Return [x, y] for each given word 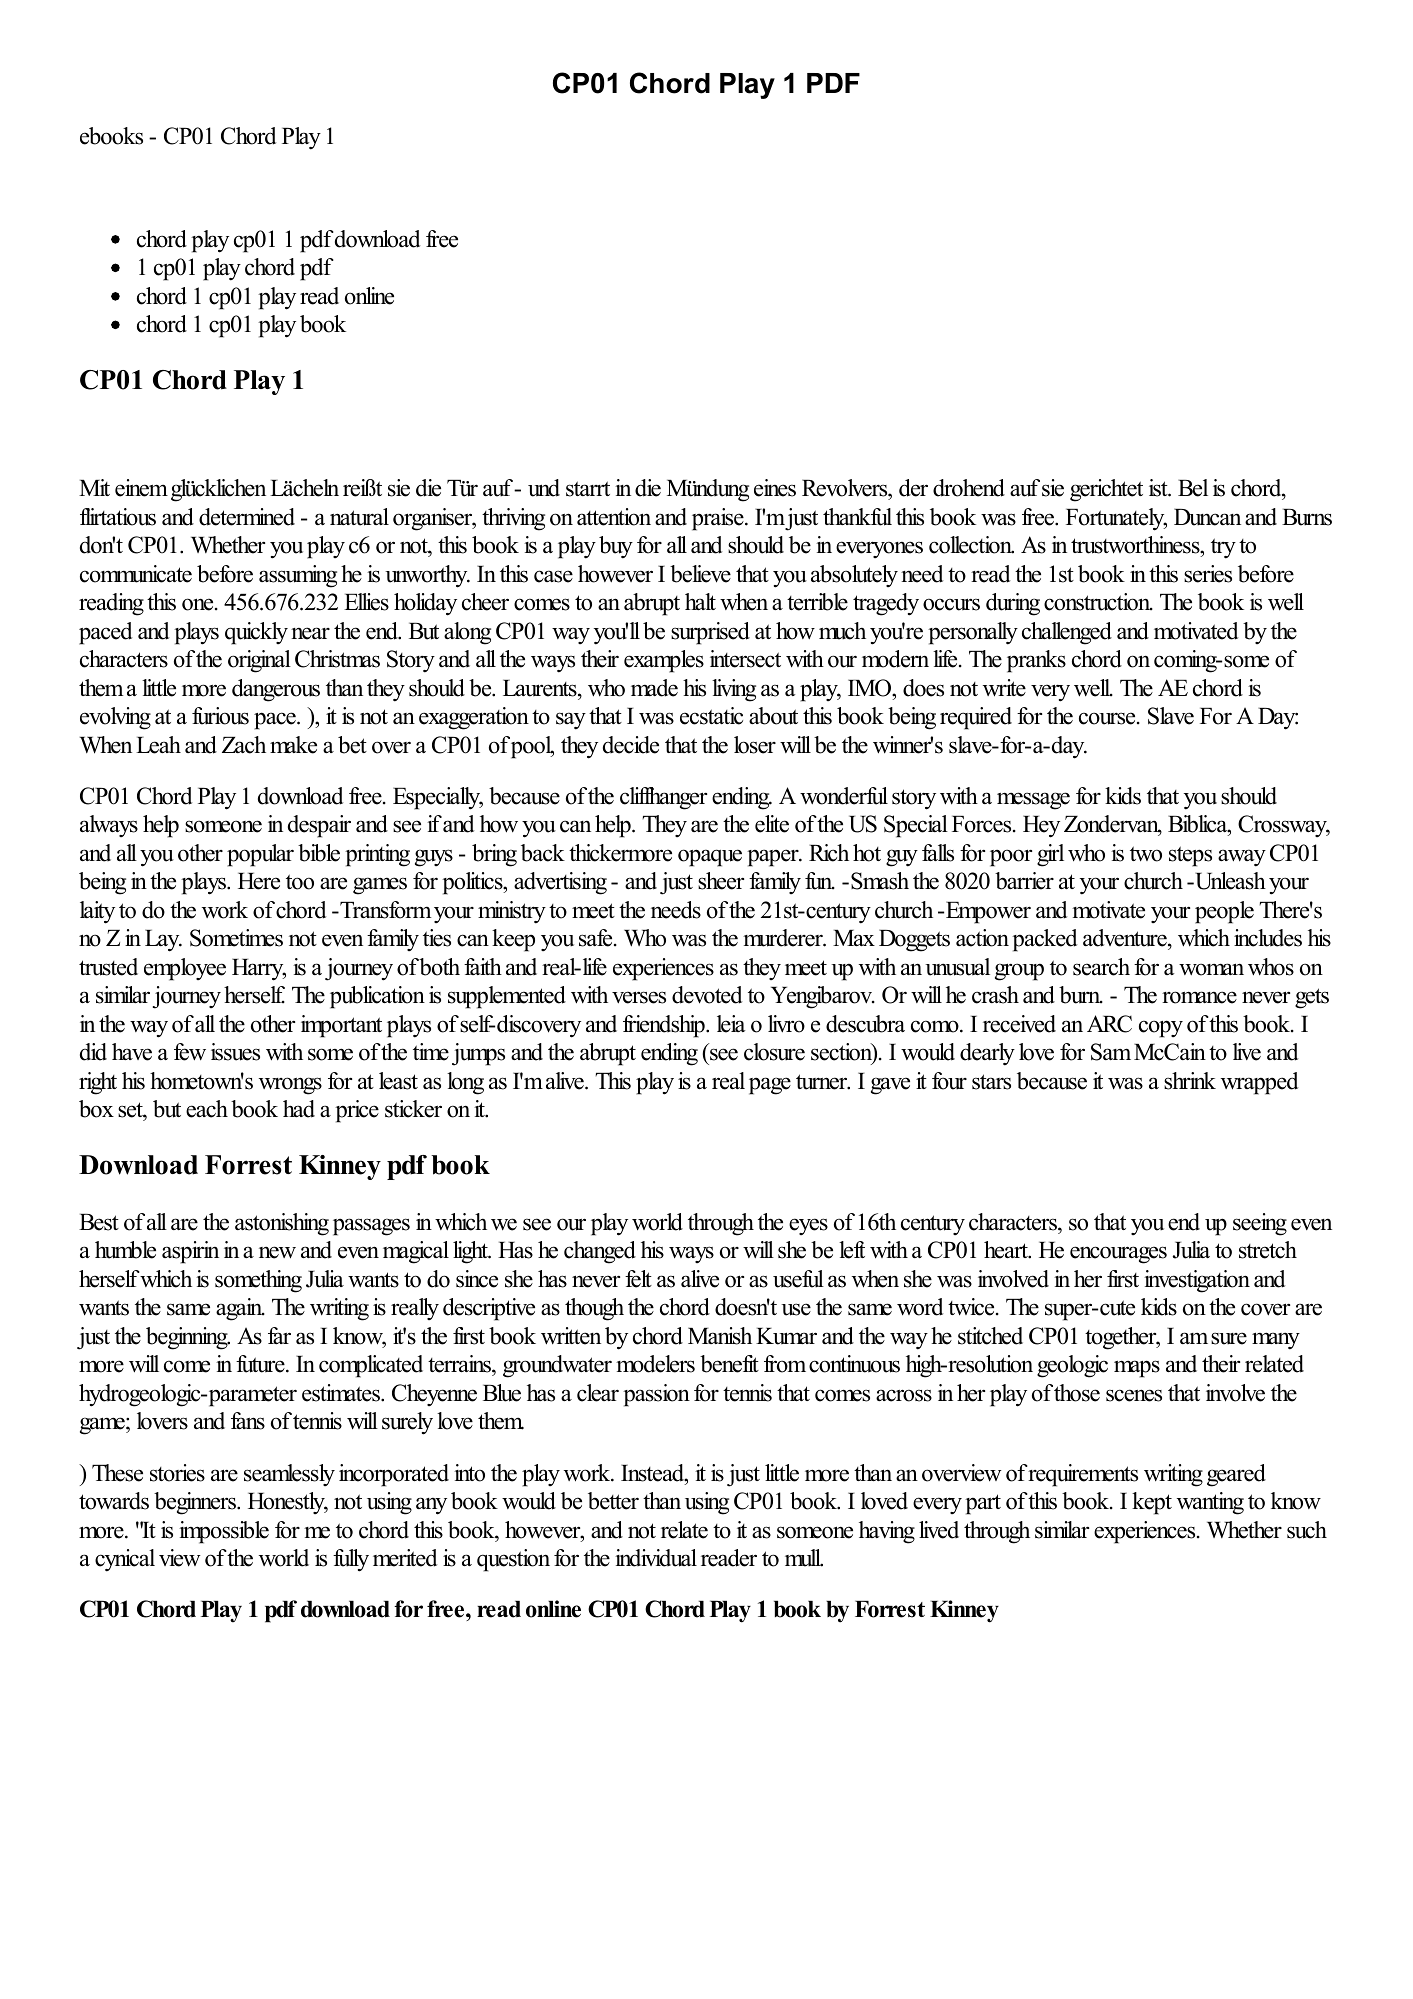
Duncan [1207, 517]
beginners [196, 1503]
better [613, 1501]
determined [247, 517]
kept [1152, 1503]
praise [719, 519]
